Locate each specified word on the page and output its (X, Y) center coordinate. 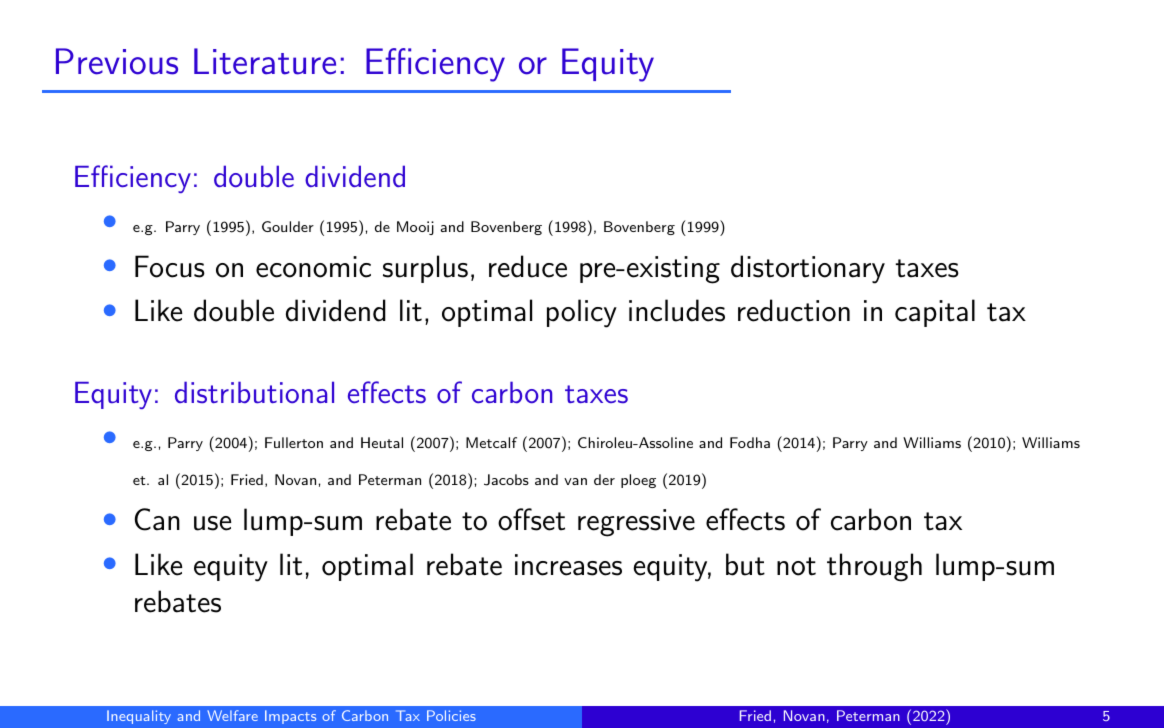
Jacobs (506, 480)
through (874, 567)
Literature (265, 61)
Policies (451, 715)
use (212, 523)
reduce (528, 266)
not (796, 566)
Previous (117, 61)
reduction (794, 310)
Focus (170, 266)
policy (582, 313)
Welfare (232, 715)
